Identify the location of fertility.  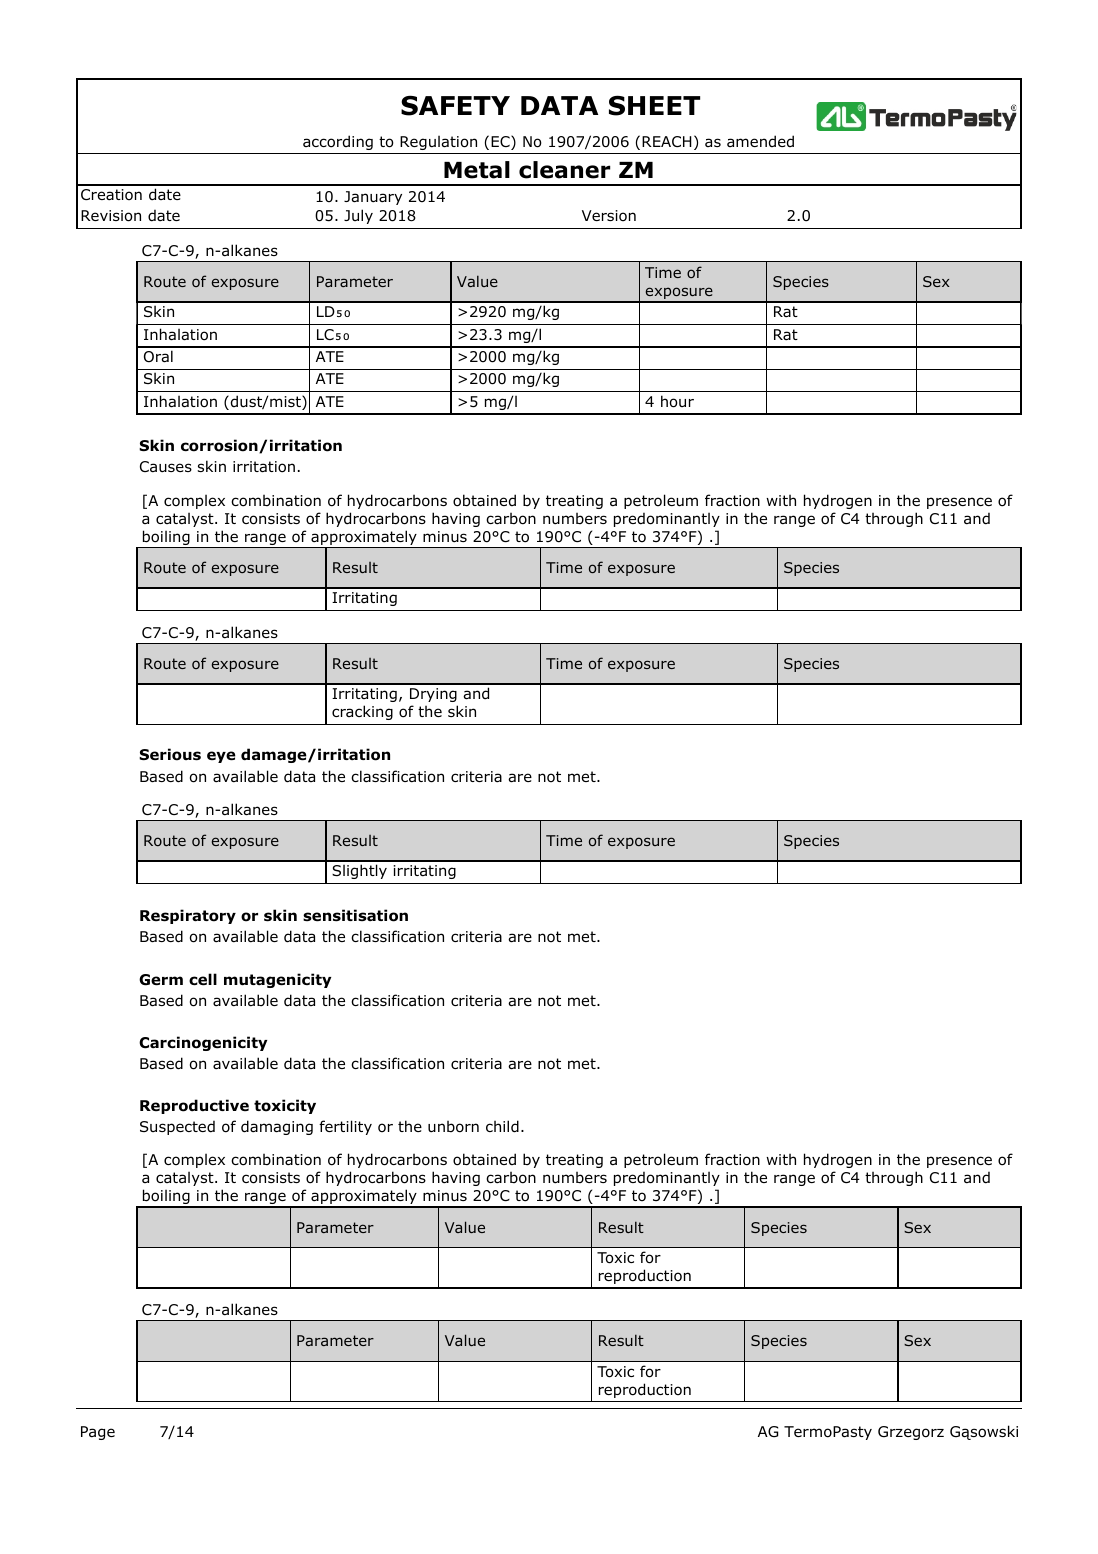
(345, 1127).
